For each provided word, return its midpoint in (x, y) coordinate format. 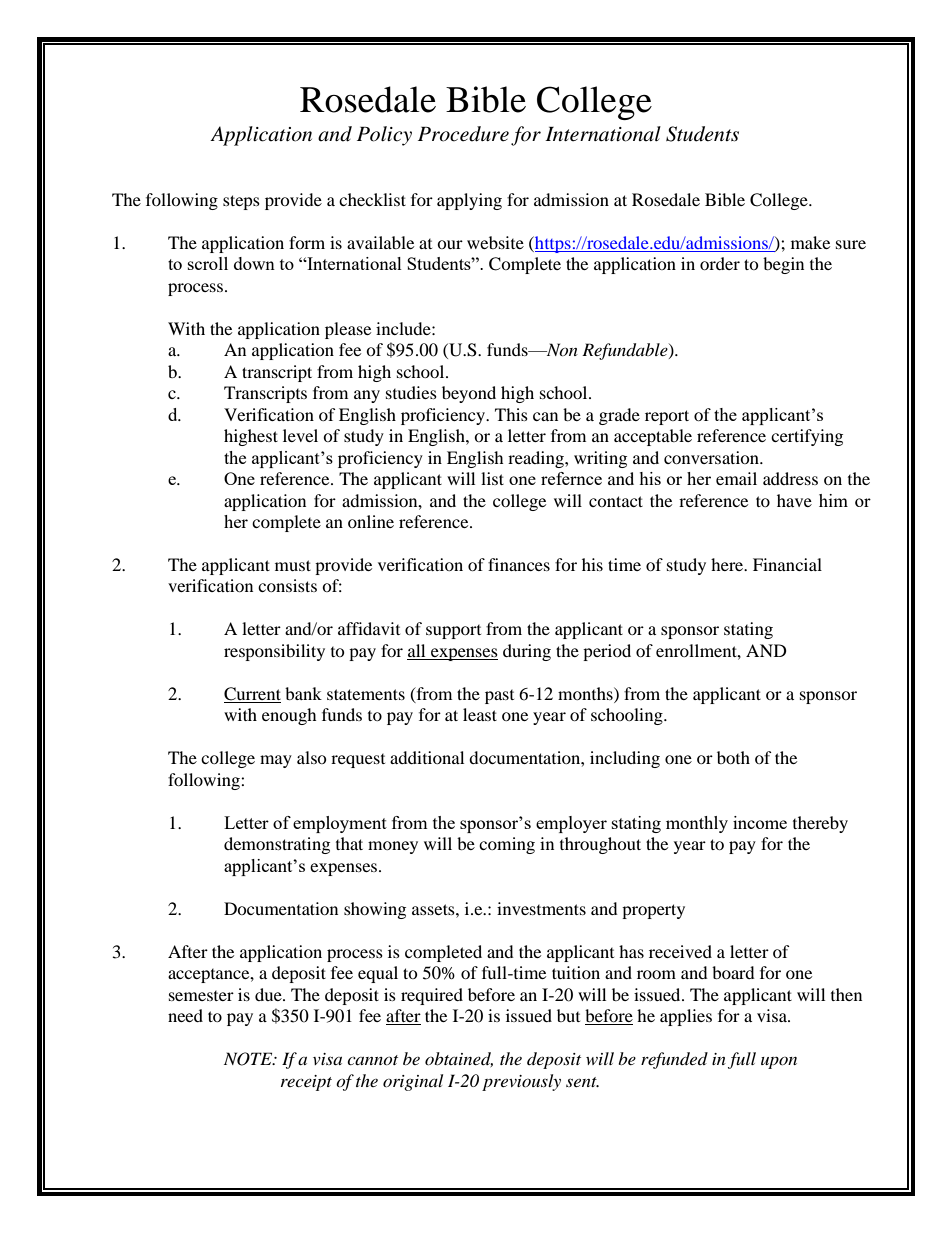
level (300, 435)
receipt (306, 1083)
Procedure (463, 134)
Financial (787, 564)
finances (519, 564)
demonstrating (277, 845)
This (511, 414)
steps (241, 202)
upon (779, 1062)
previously (521, 1082)
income (760, 822)
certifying (807, 437)
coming (507, 845)
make (810, 242)
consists (287, 585)
